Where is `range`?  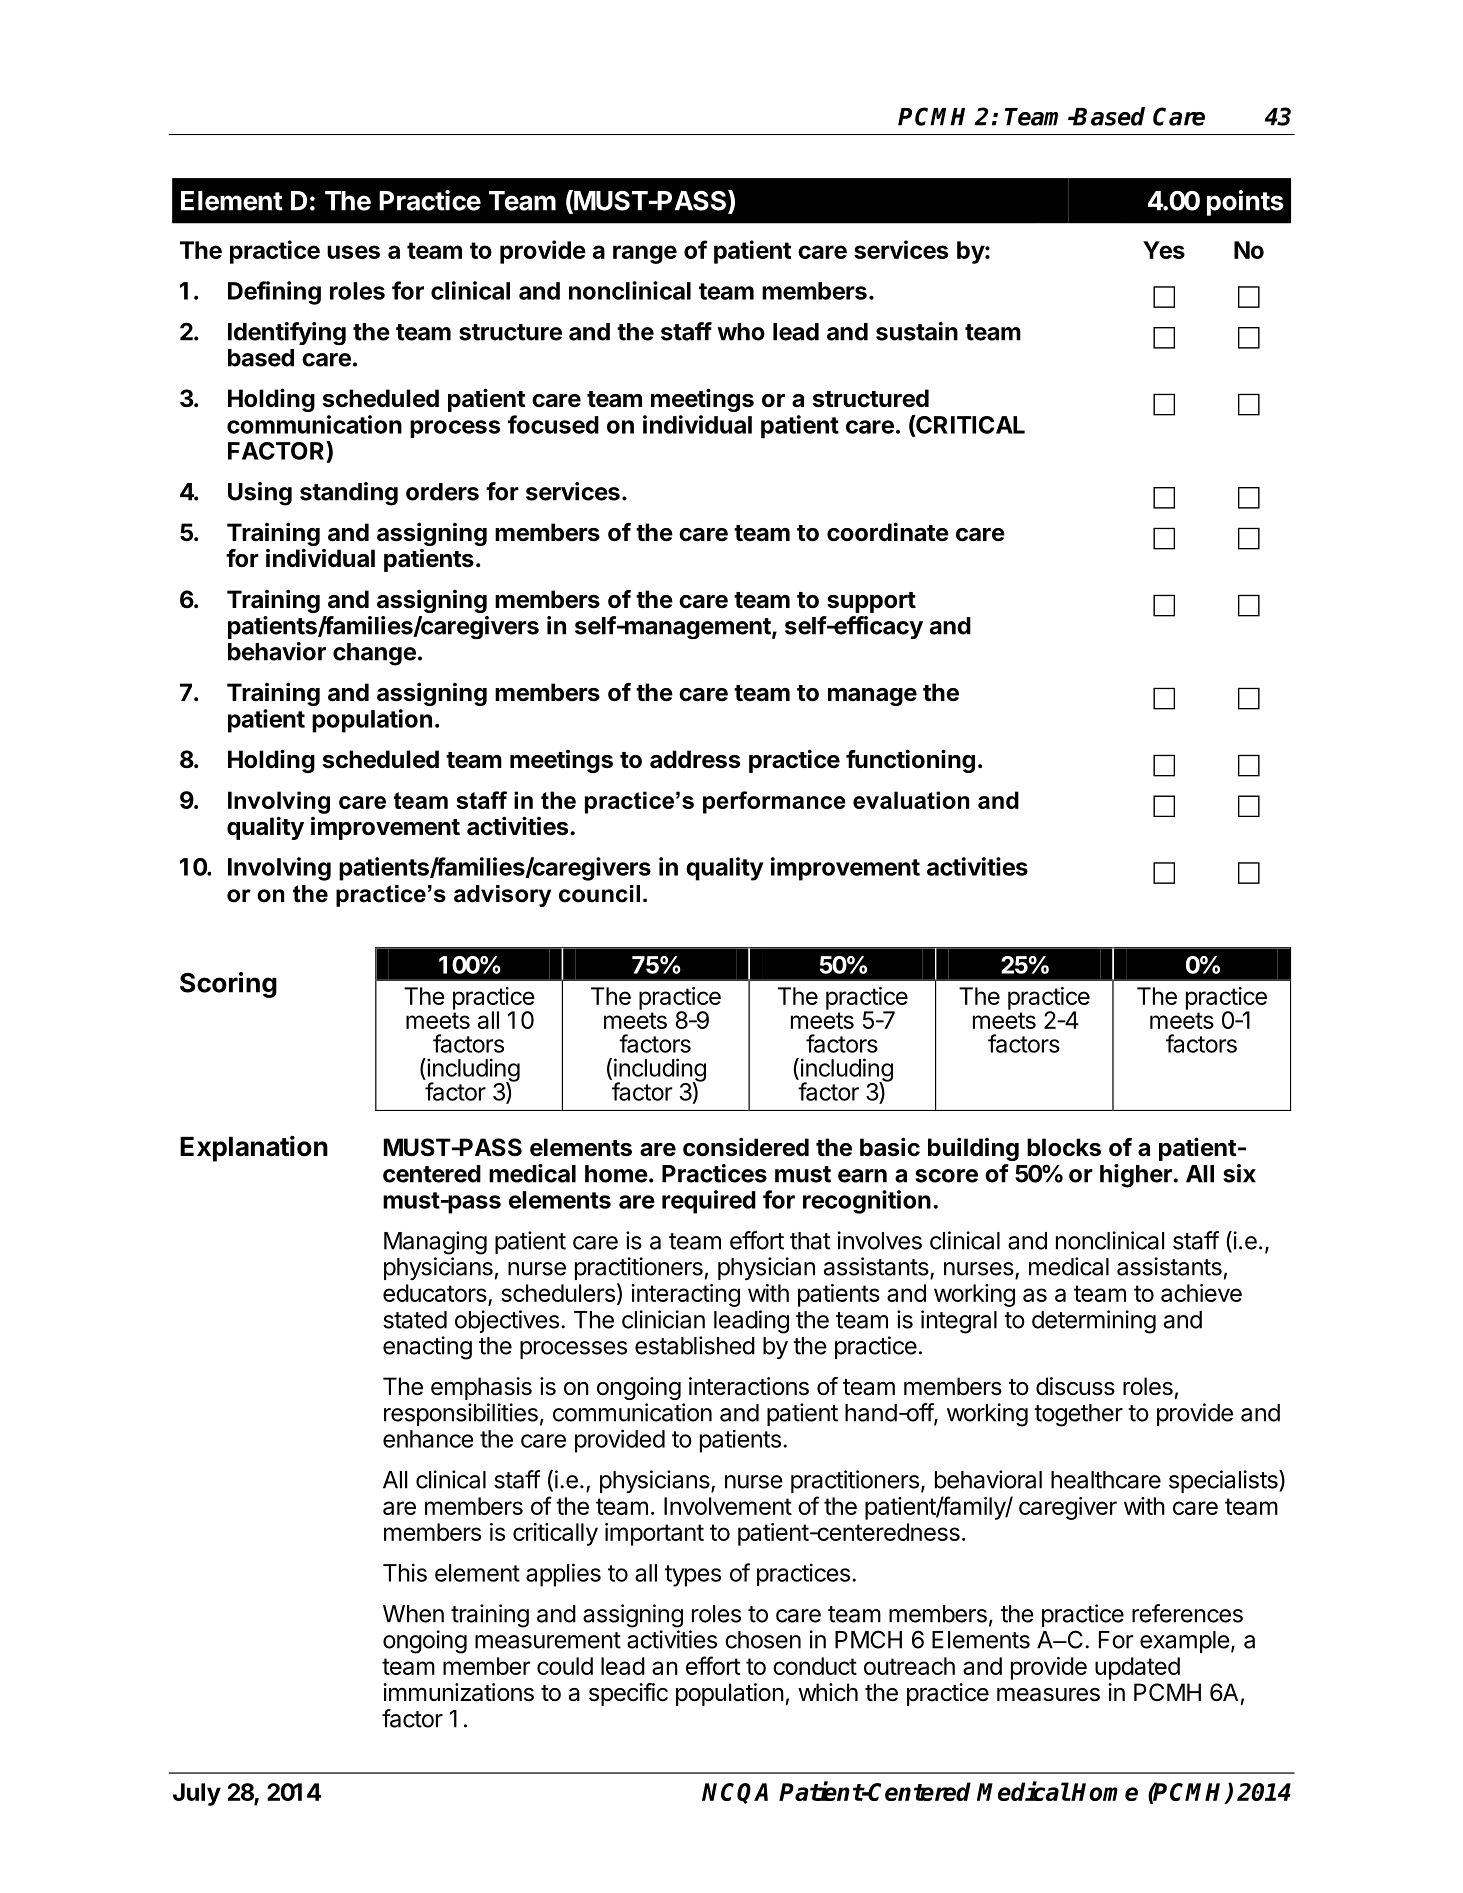
range is located at coordinates (645, 254).
